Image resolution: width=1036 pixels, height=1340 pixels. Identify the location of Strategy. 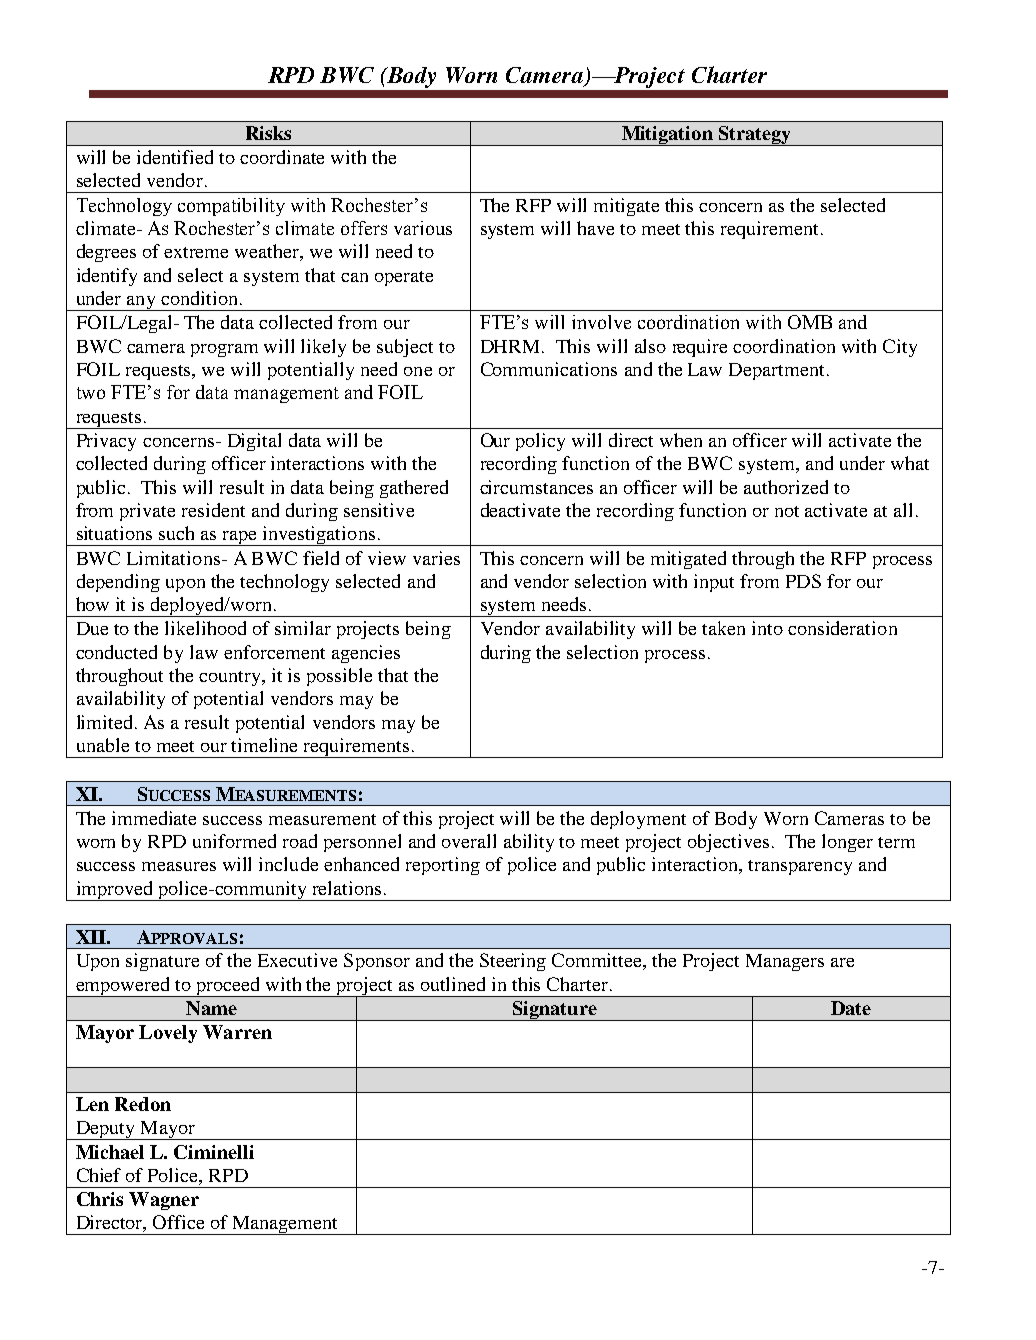
(754, 136).
